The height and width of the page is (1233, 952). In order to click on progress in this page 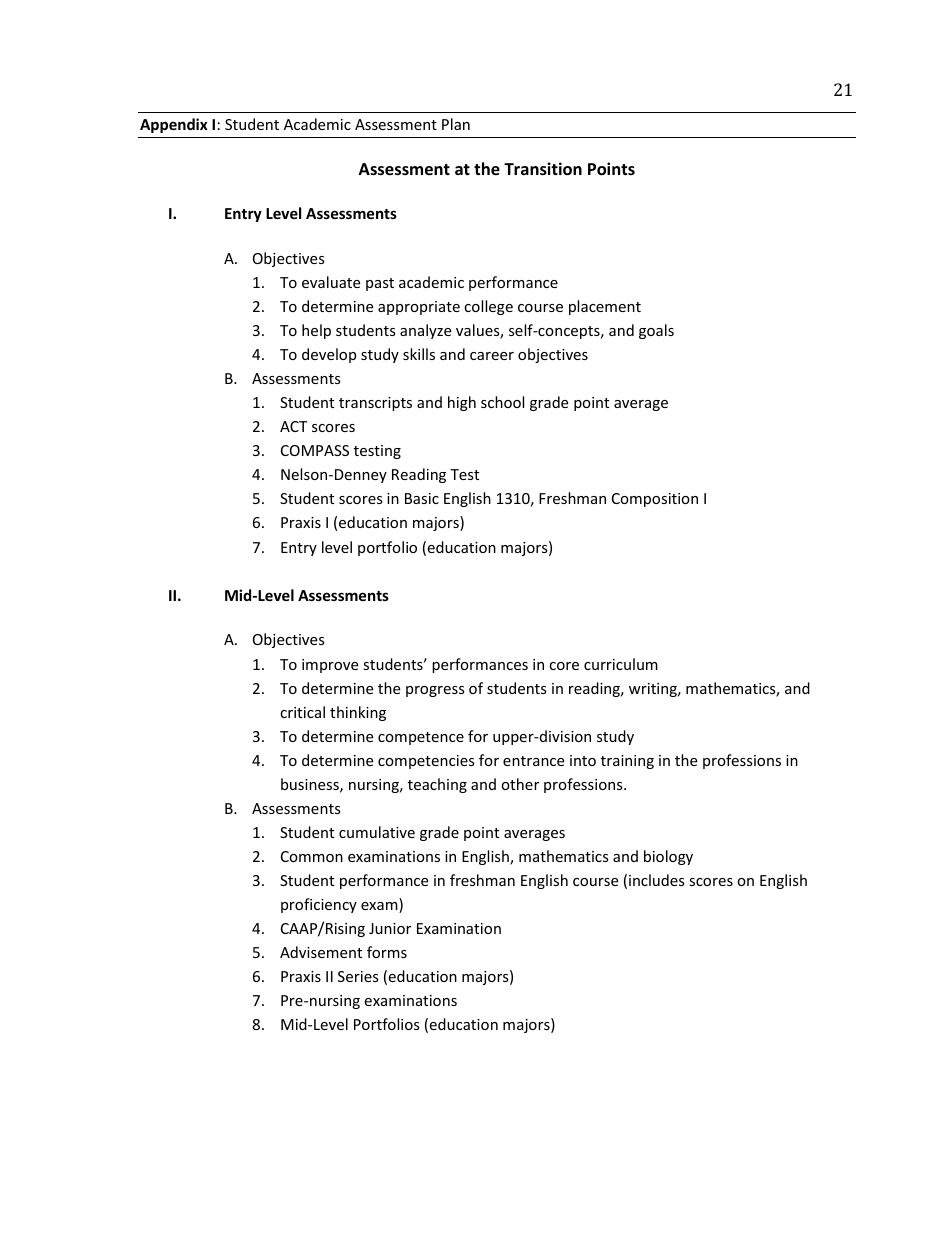, I will do `click(435, 691)`.
